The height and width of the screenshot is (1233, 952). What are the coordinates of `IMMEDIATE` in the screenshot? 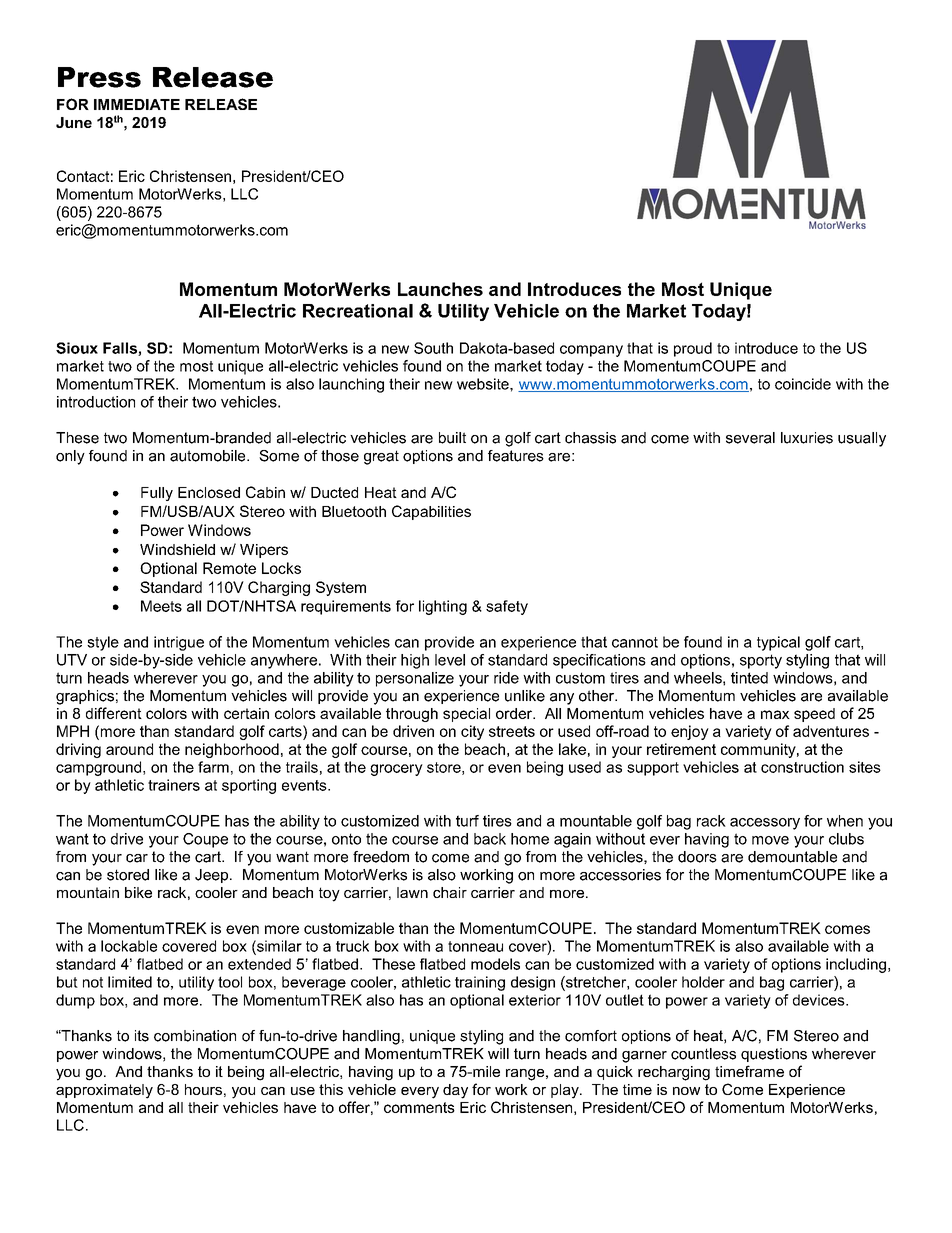 It's located at (137, 104).
